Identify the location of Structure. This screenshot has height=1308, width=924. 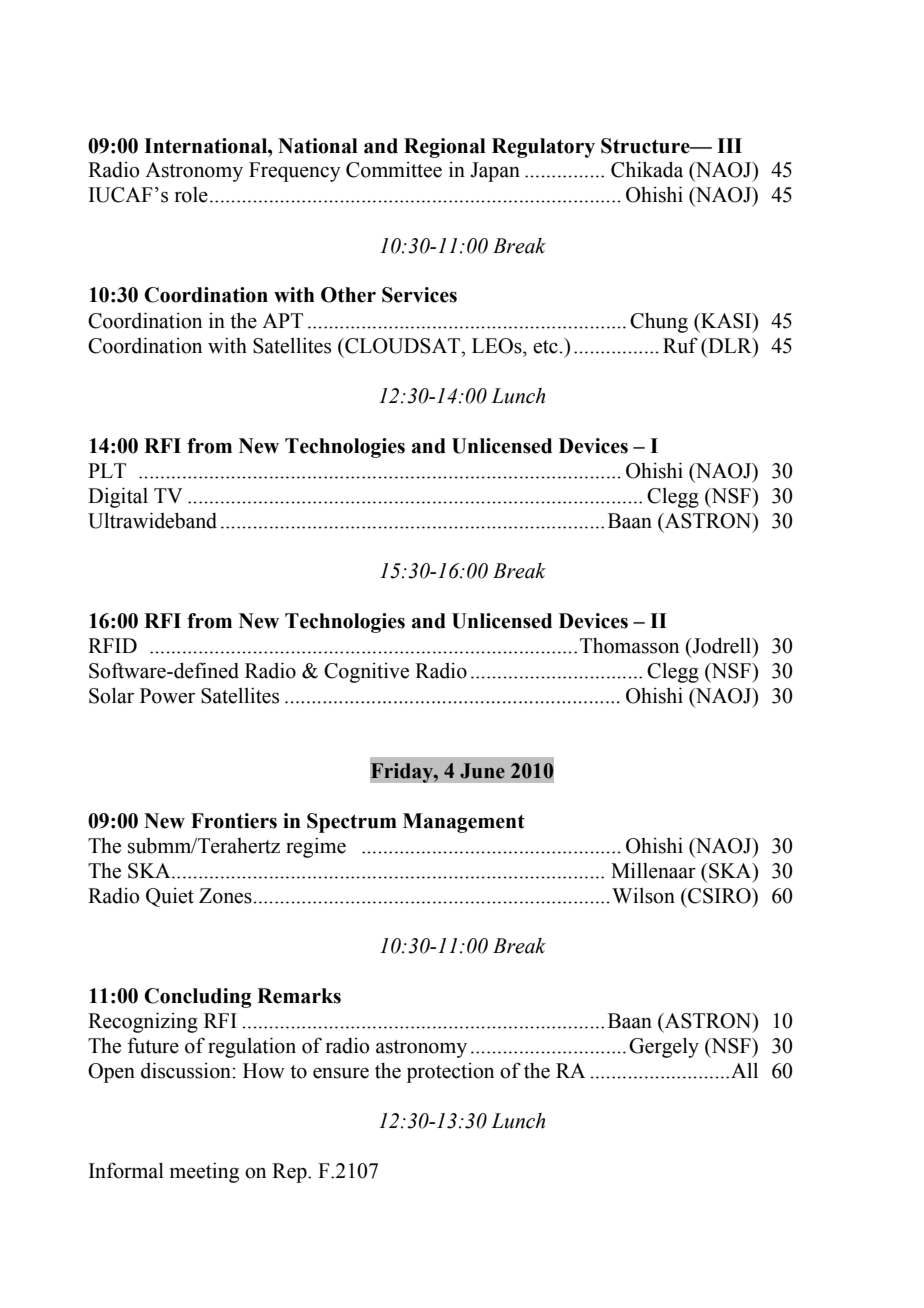
(646, 146).
